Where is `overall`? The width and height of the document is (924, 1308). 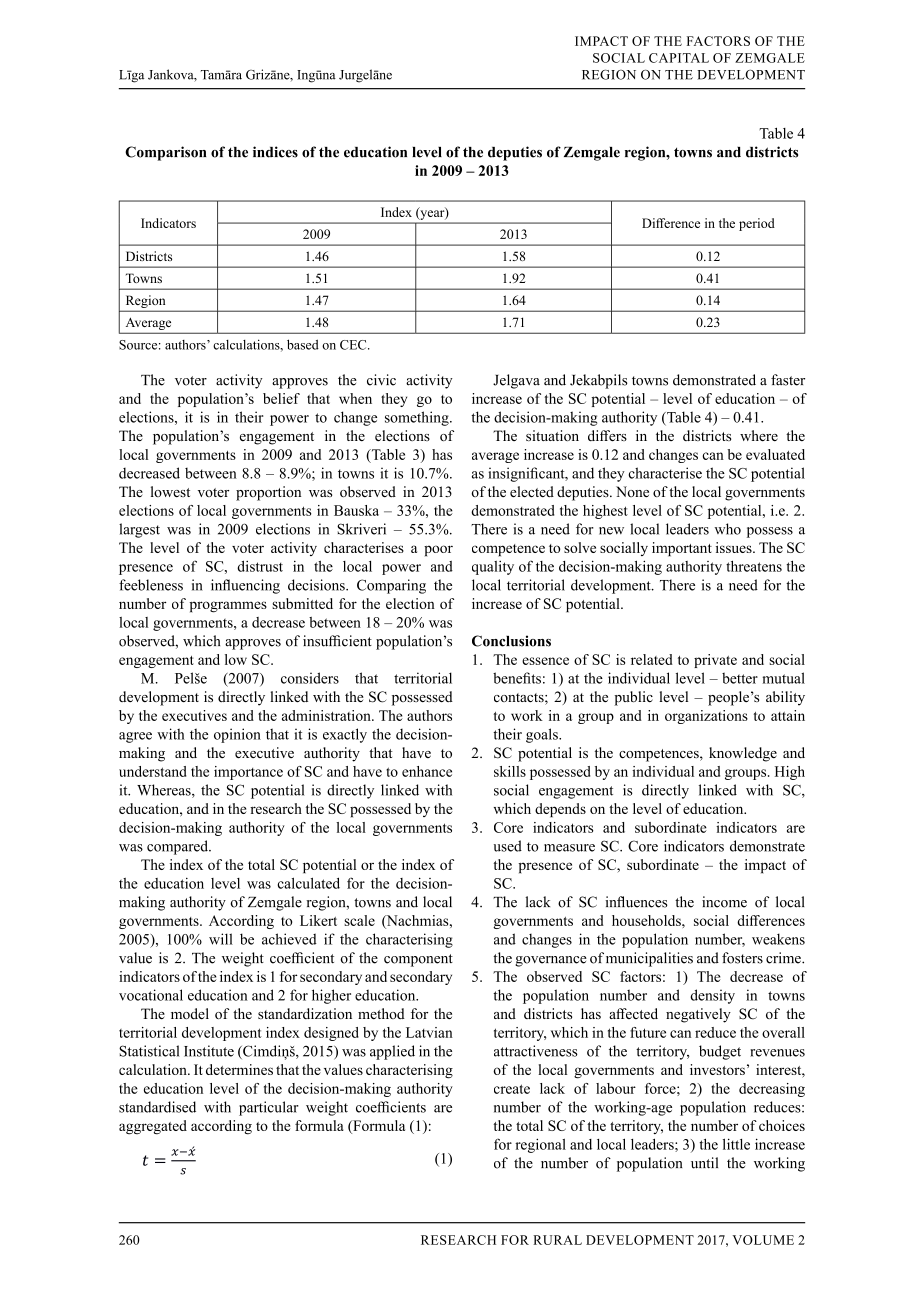 overall is located at coordinates (783, 1032).
